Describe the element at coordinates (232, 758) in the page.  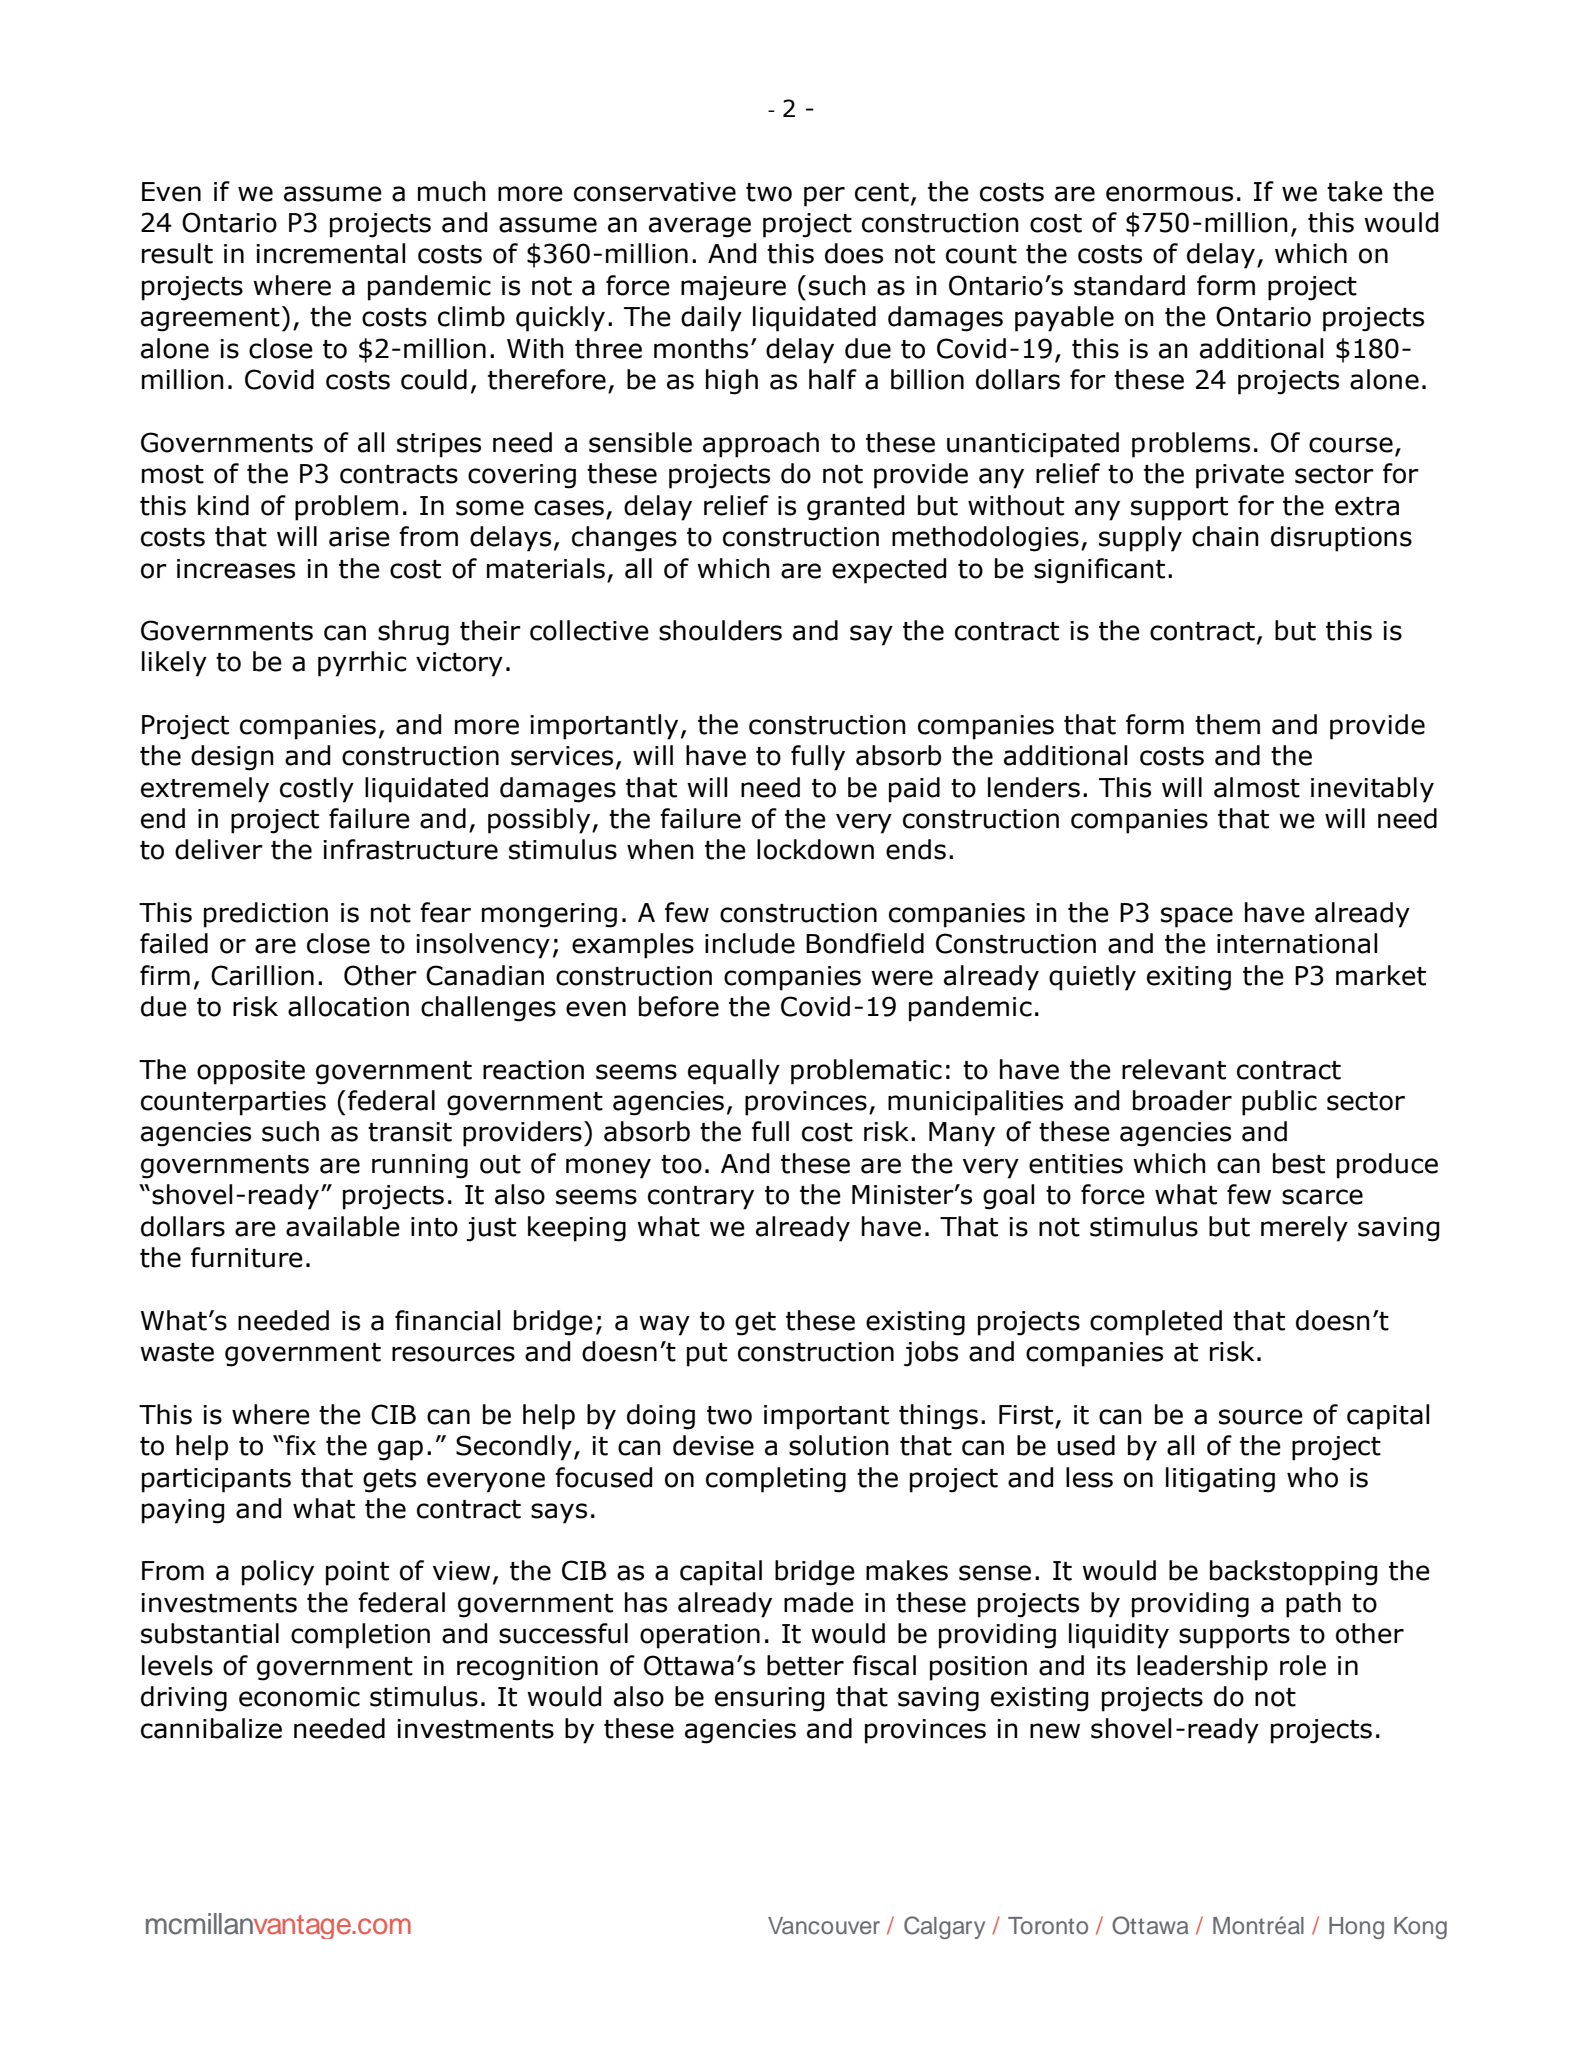
I see `design` at that location.
